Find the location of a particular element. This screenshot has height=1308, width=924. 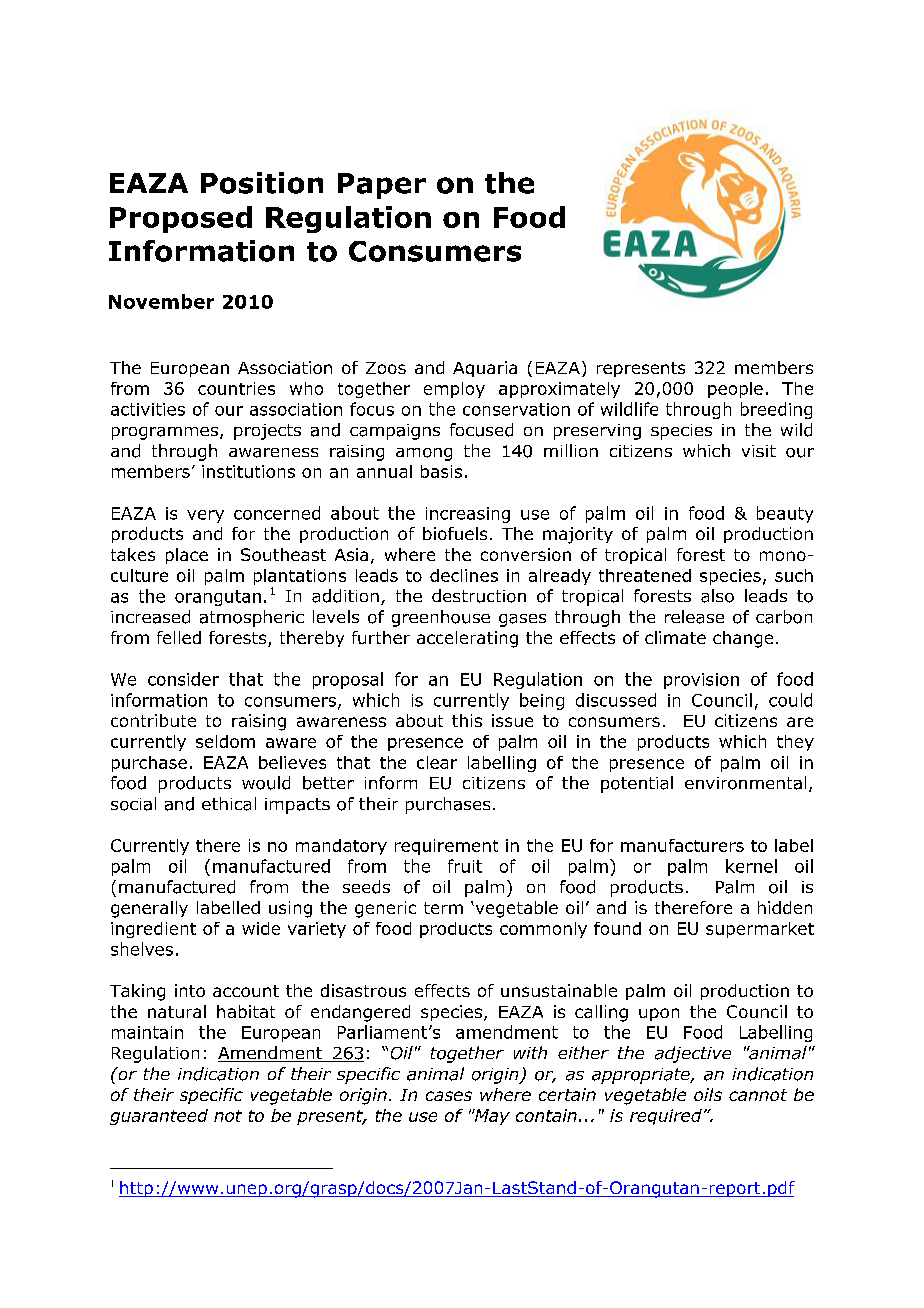

cases is located at coordinates (449, 1096).
